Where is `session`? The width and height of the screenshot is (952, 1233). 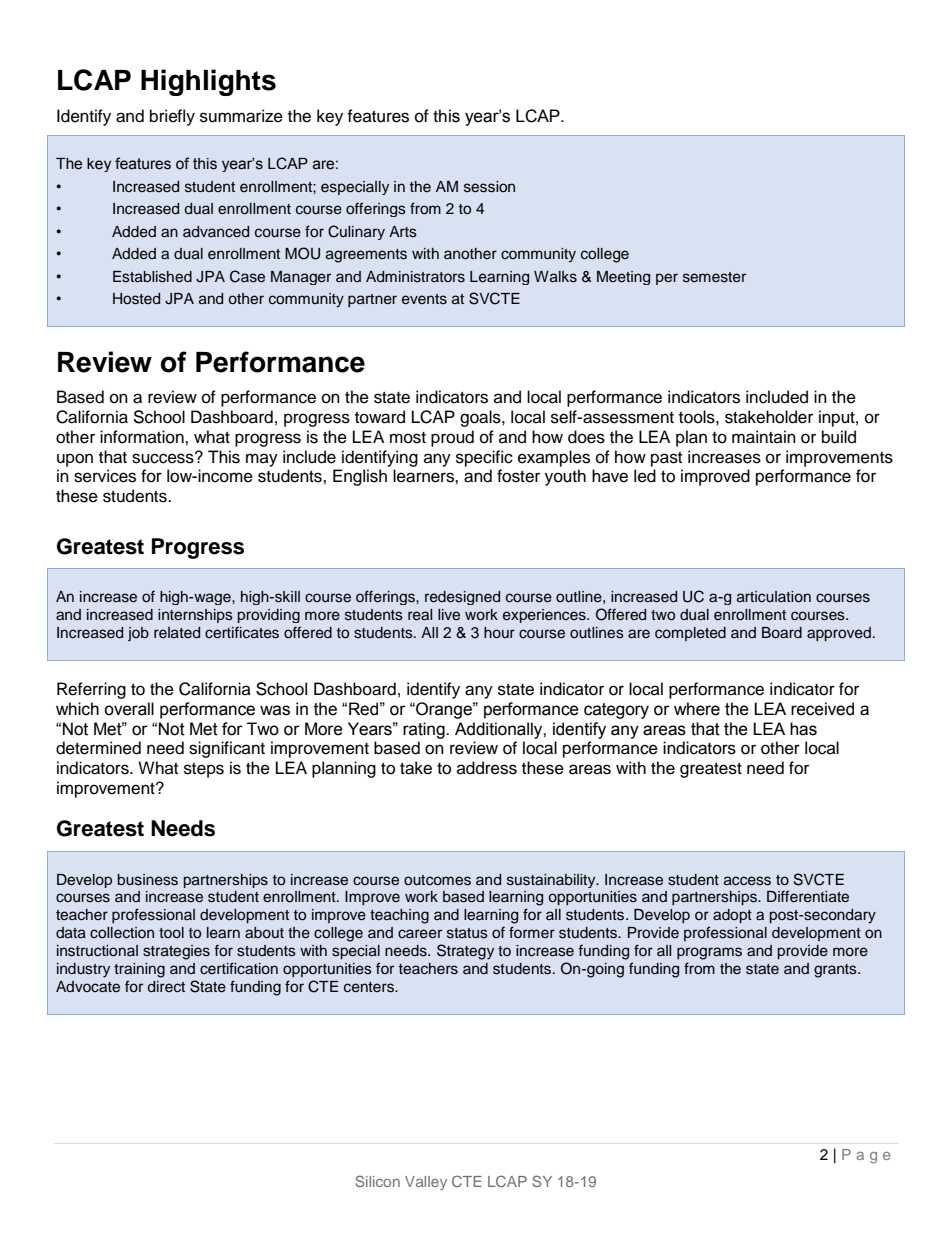
session is located at coordinates (489, 187).
